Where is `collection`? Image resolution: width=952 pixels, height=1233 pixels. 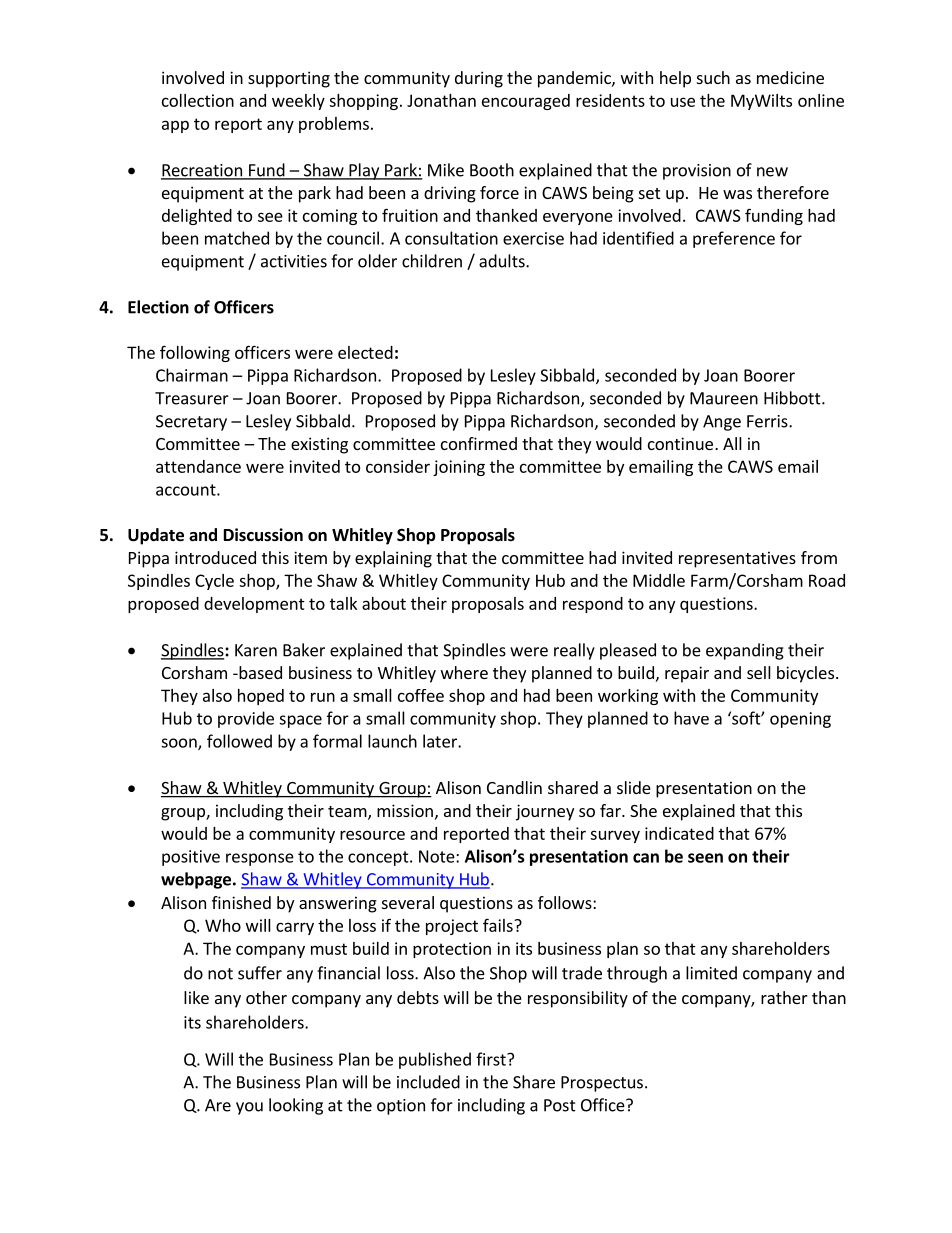
collection is located at coordinates (198, 100).
